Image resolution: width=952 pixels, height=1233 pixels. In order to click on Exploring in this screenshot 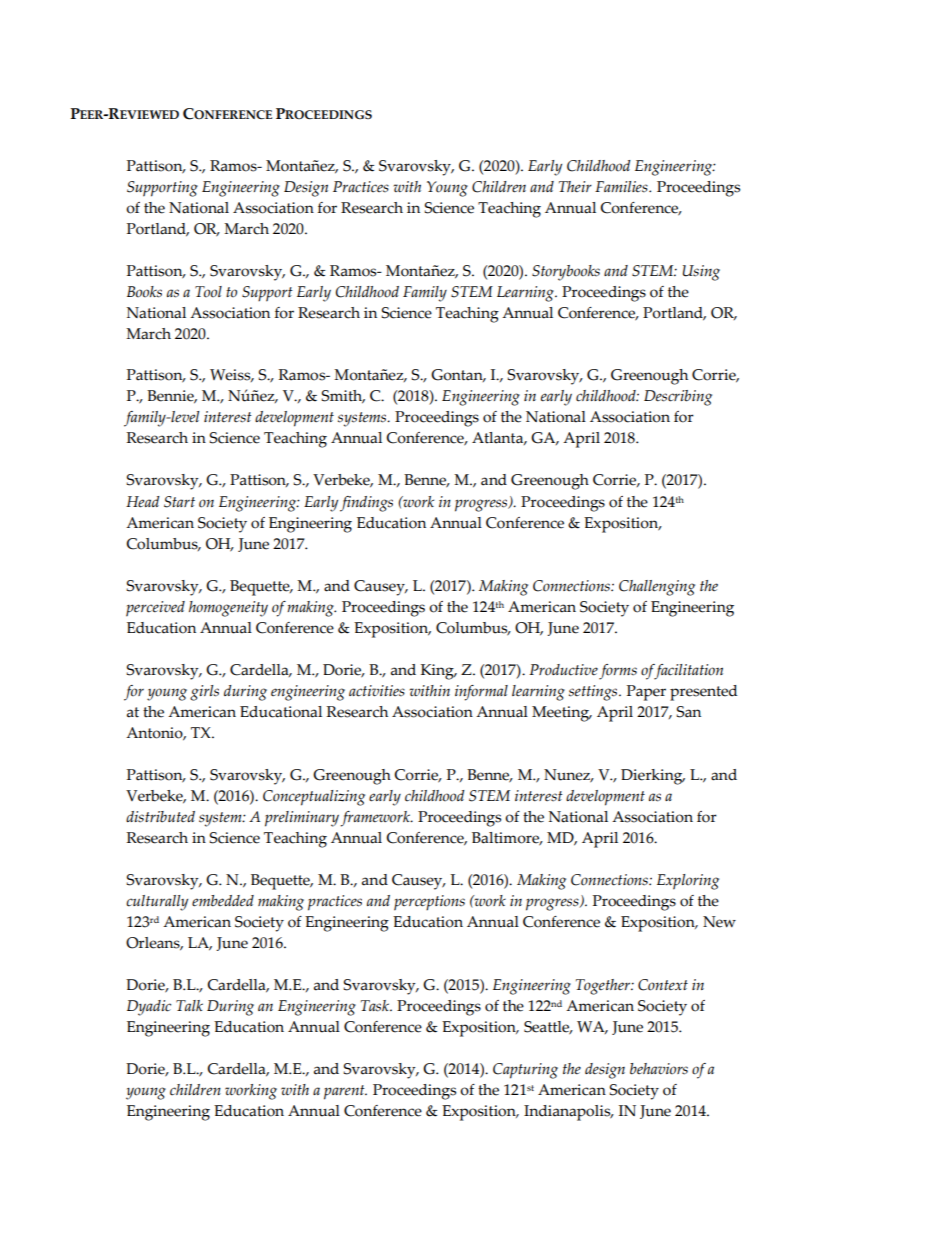, I will do `click(688, 882)`.
